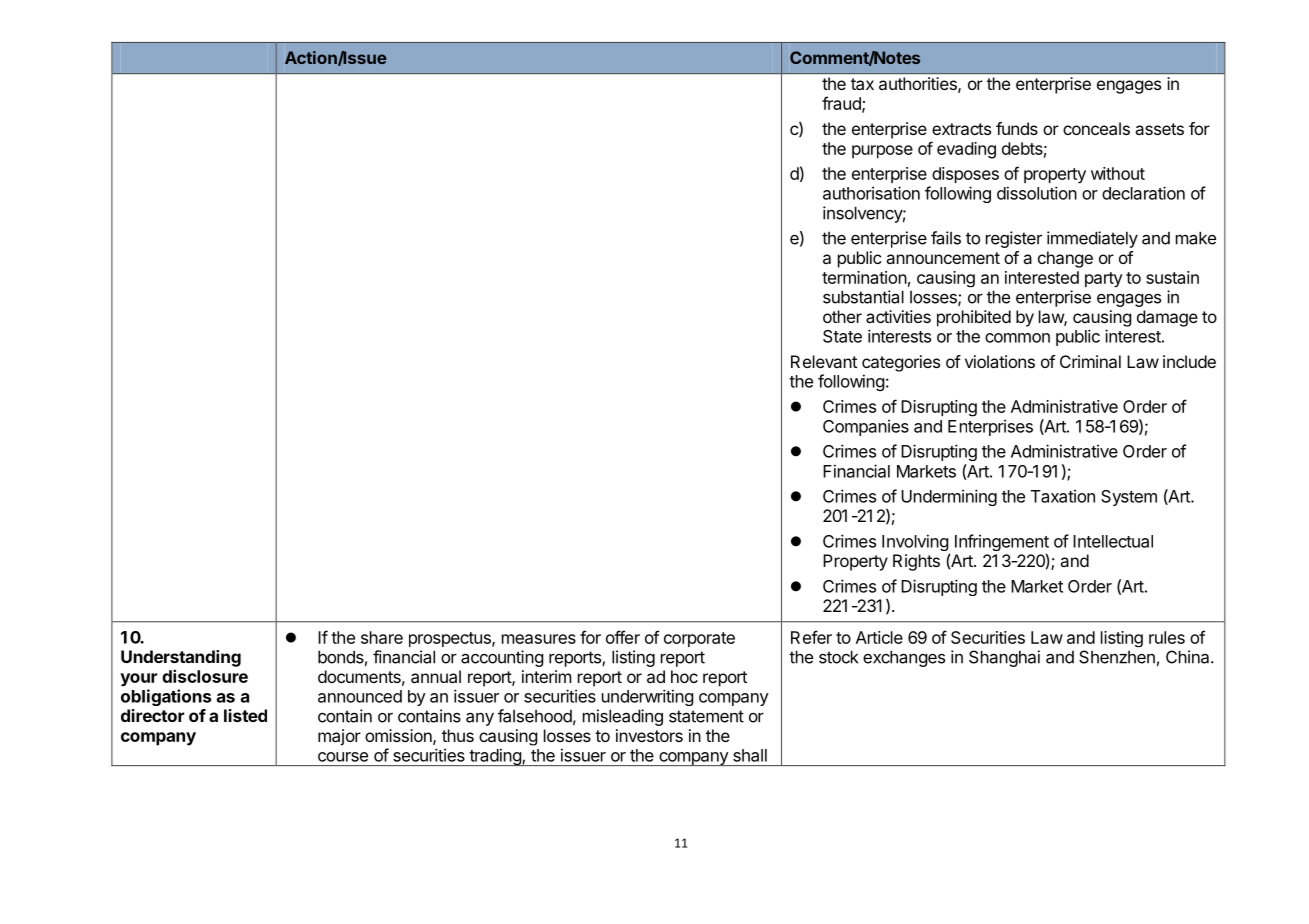 This screenshot has height=924, width=1309. I want to click on common, so click(1017, 338).
